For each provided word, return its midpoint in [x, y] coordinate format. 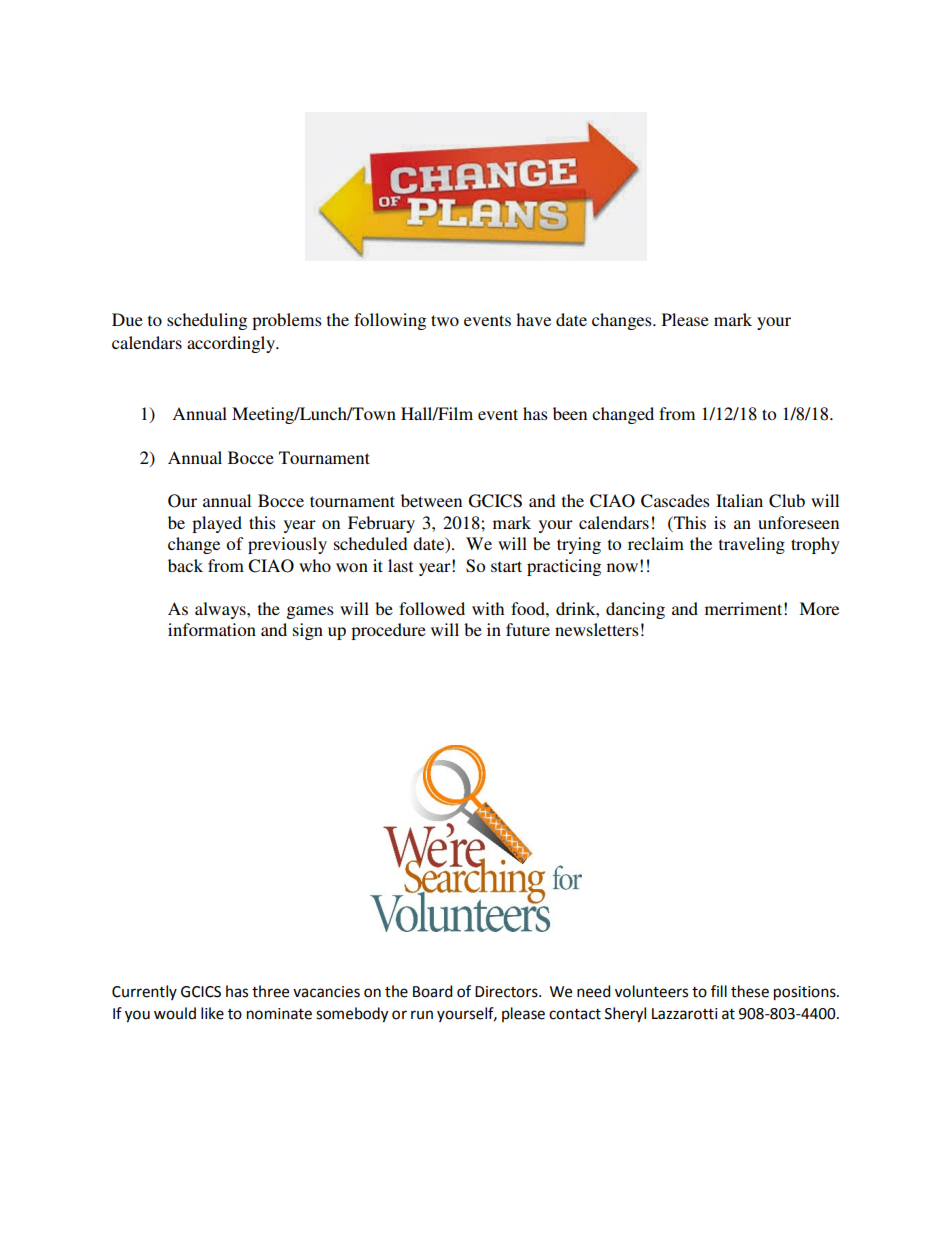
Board [432, 991]
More [819, 608]
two [445, 320]
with [488, 608]
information [212, 629]
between [431, 500]
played [217, 524]
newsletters [597, 629]
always [221, 610]
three [270, 991]
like [212, 1013]
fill [719, 991]
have [533, 319]
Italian [739, 500]
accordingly [232, 344]
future [528, 629]
